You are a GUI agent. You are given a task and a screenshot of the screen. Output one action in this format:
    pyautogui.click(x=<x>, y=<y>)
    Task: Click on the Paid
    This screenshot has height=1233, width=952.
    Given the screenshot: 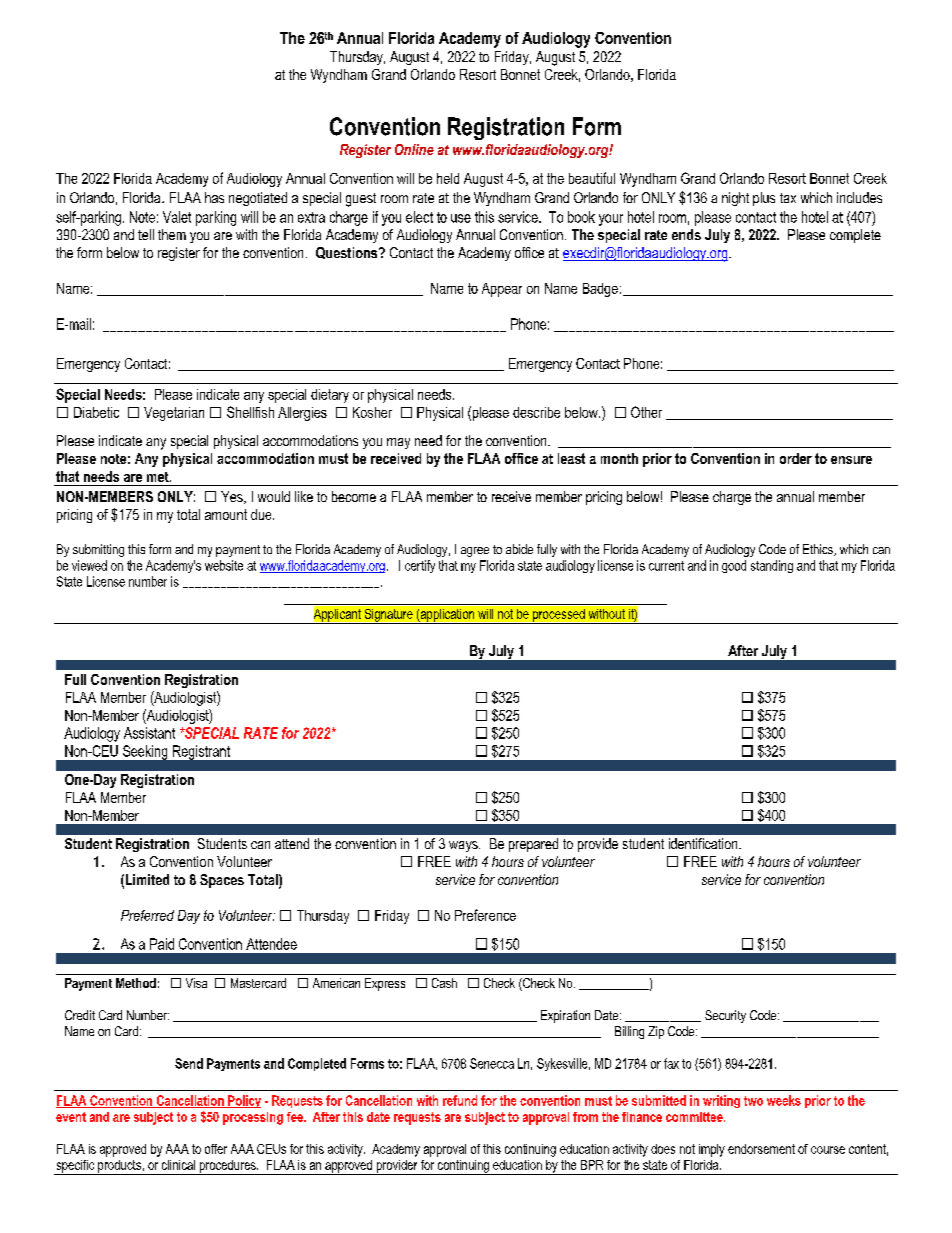 What is the action you would take?
    pyautogui.click(x=162, y=944)
